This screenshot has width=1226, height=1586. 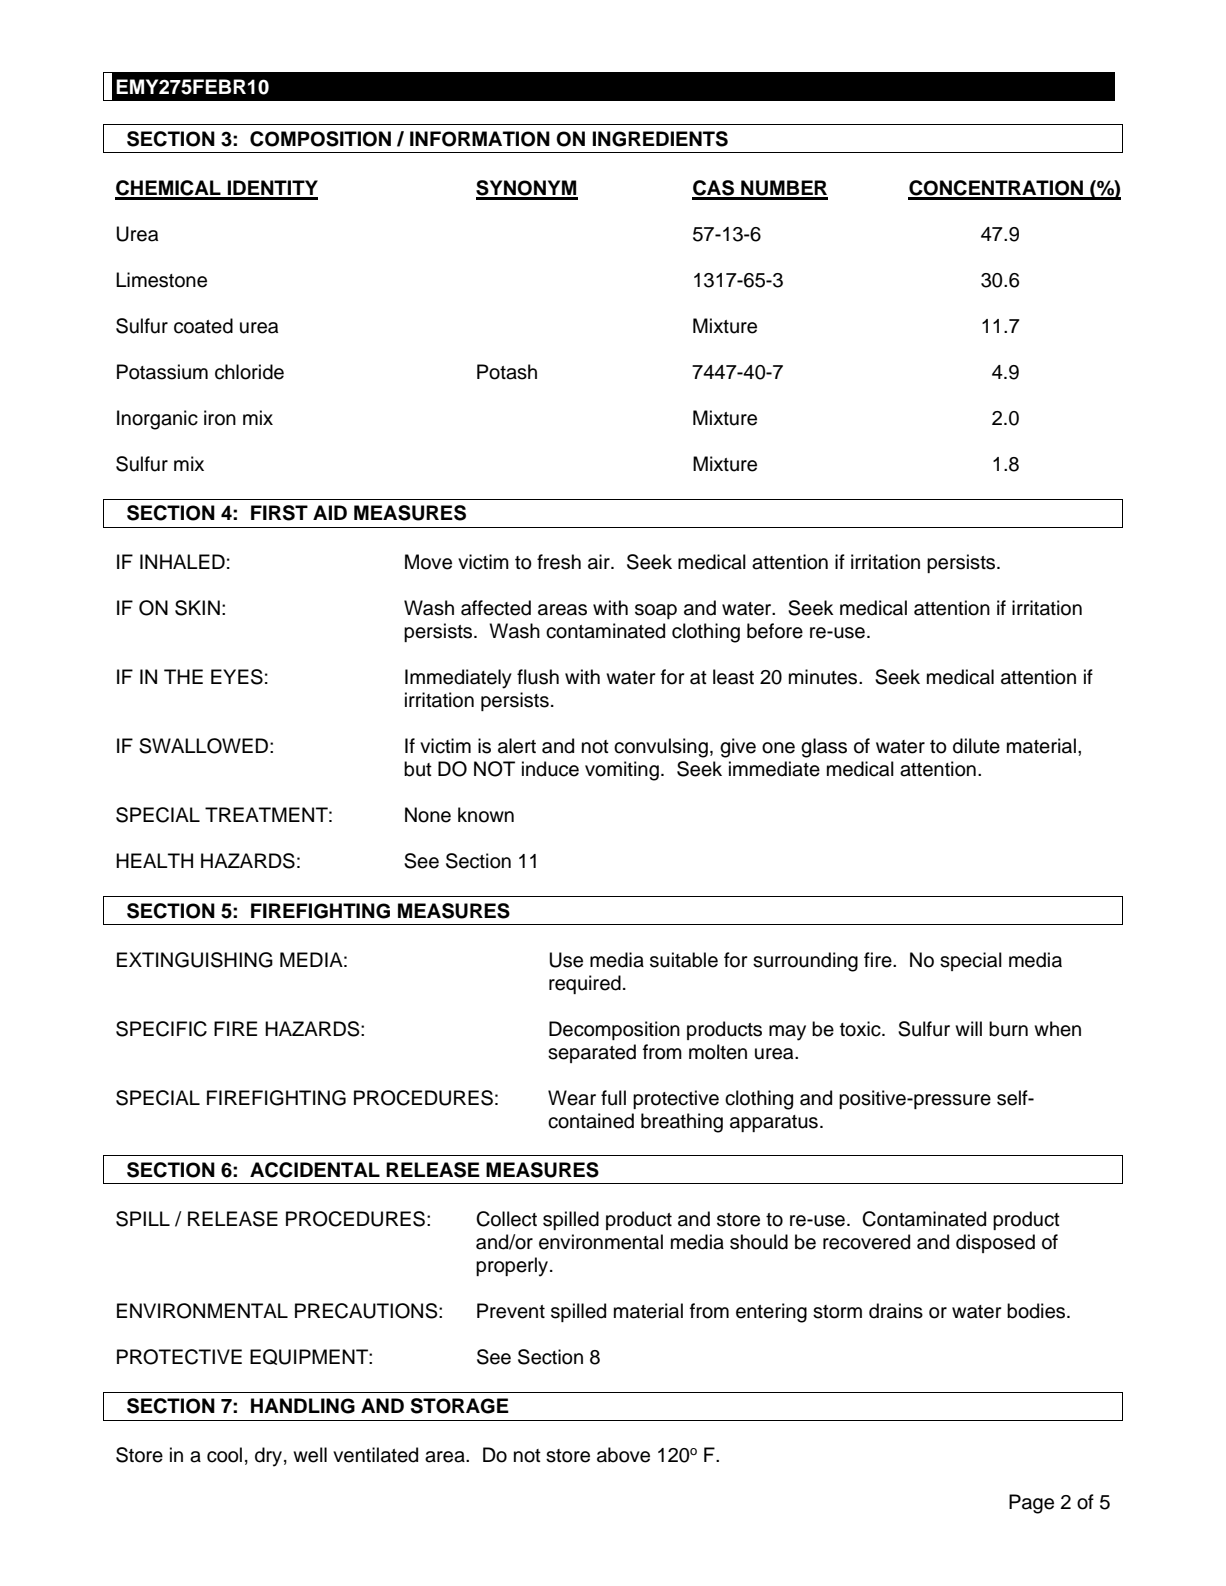 I want to click on INGREDIENTS, so click(x=660, y=139).
